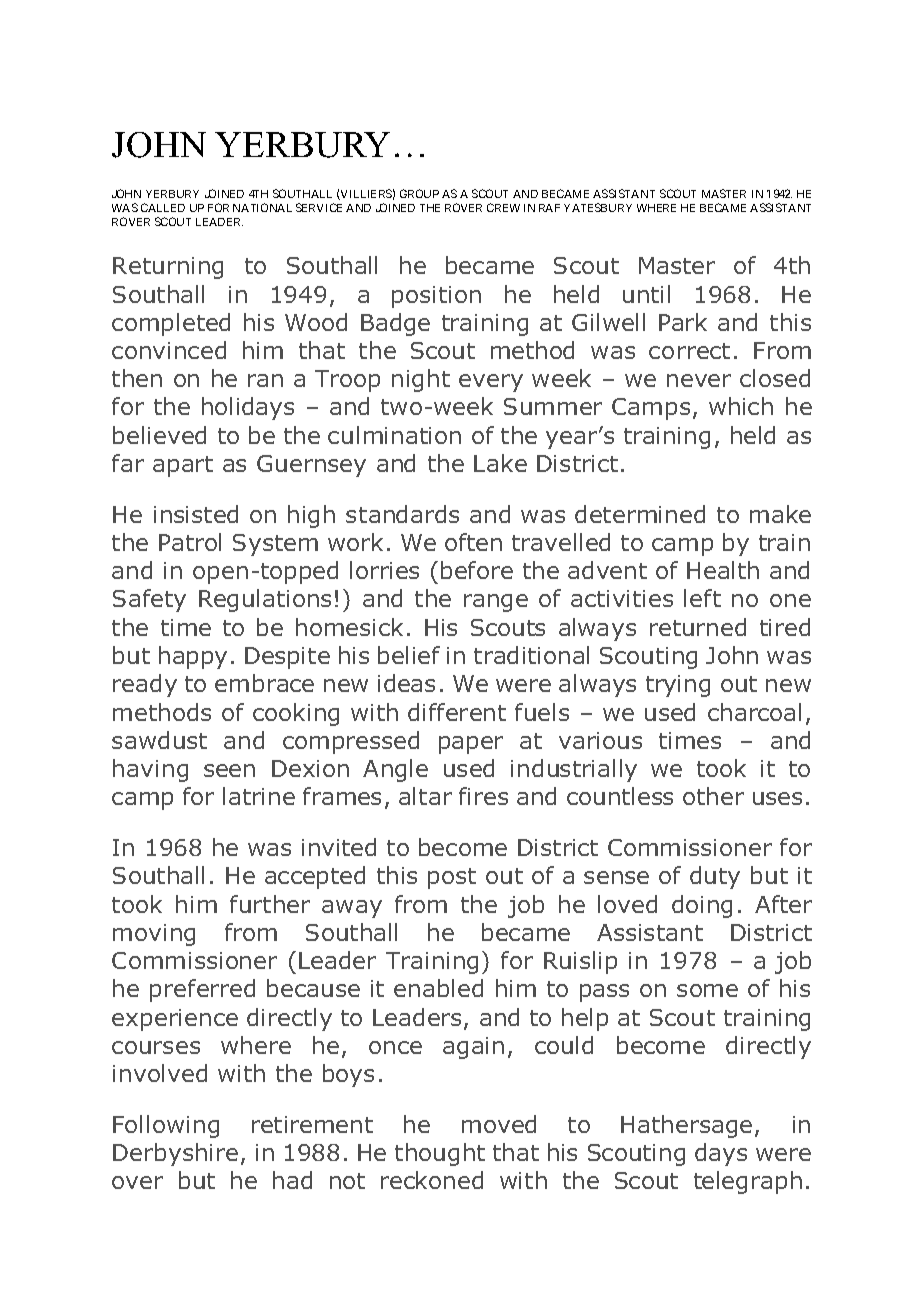 This page has height=1308, width=924. What do you see at coordinates (175, 1154) in the page?
I see `Derbyshire` at bounding box center [175, 1154].
